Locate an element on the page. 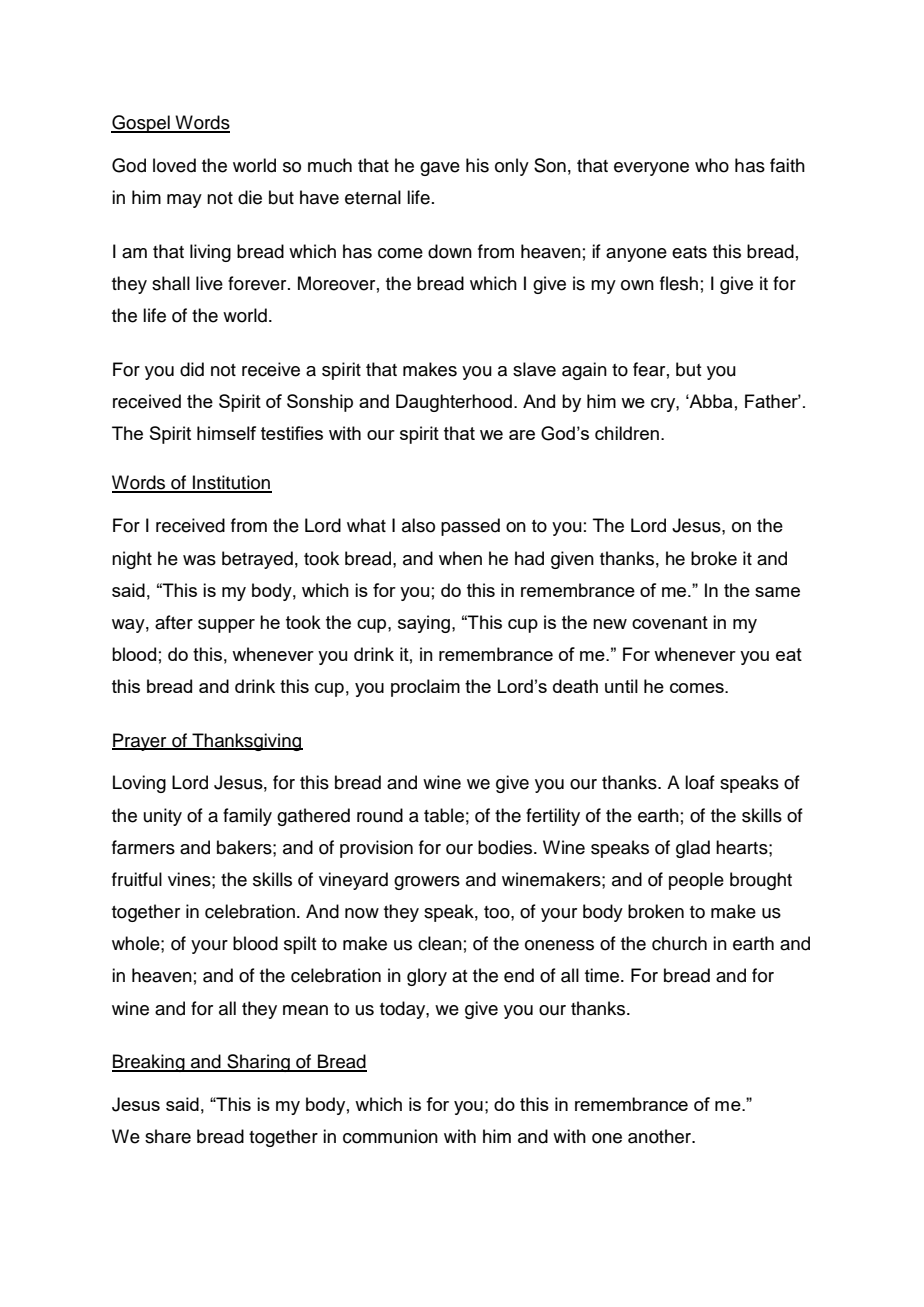 This page has width=924, height=1307. children is located at coordinates (627, 433).
